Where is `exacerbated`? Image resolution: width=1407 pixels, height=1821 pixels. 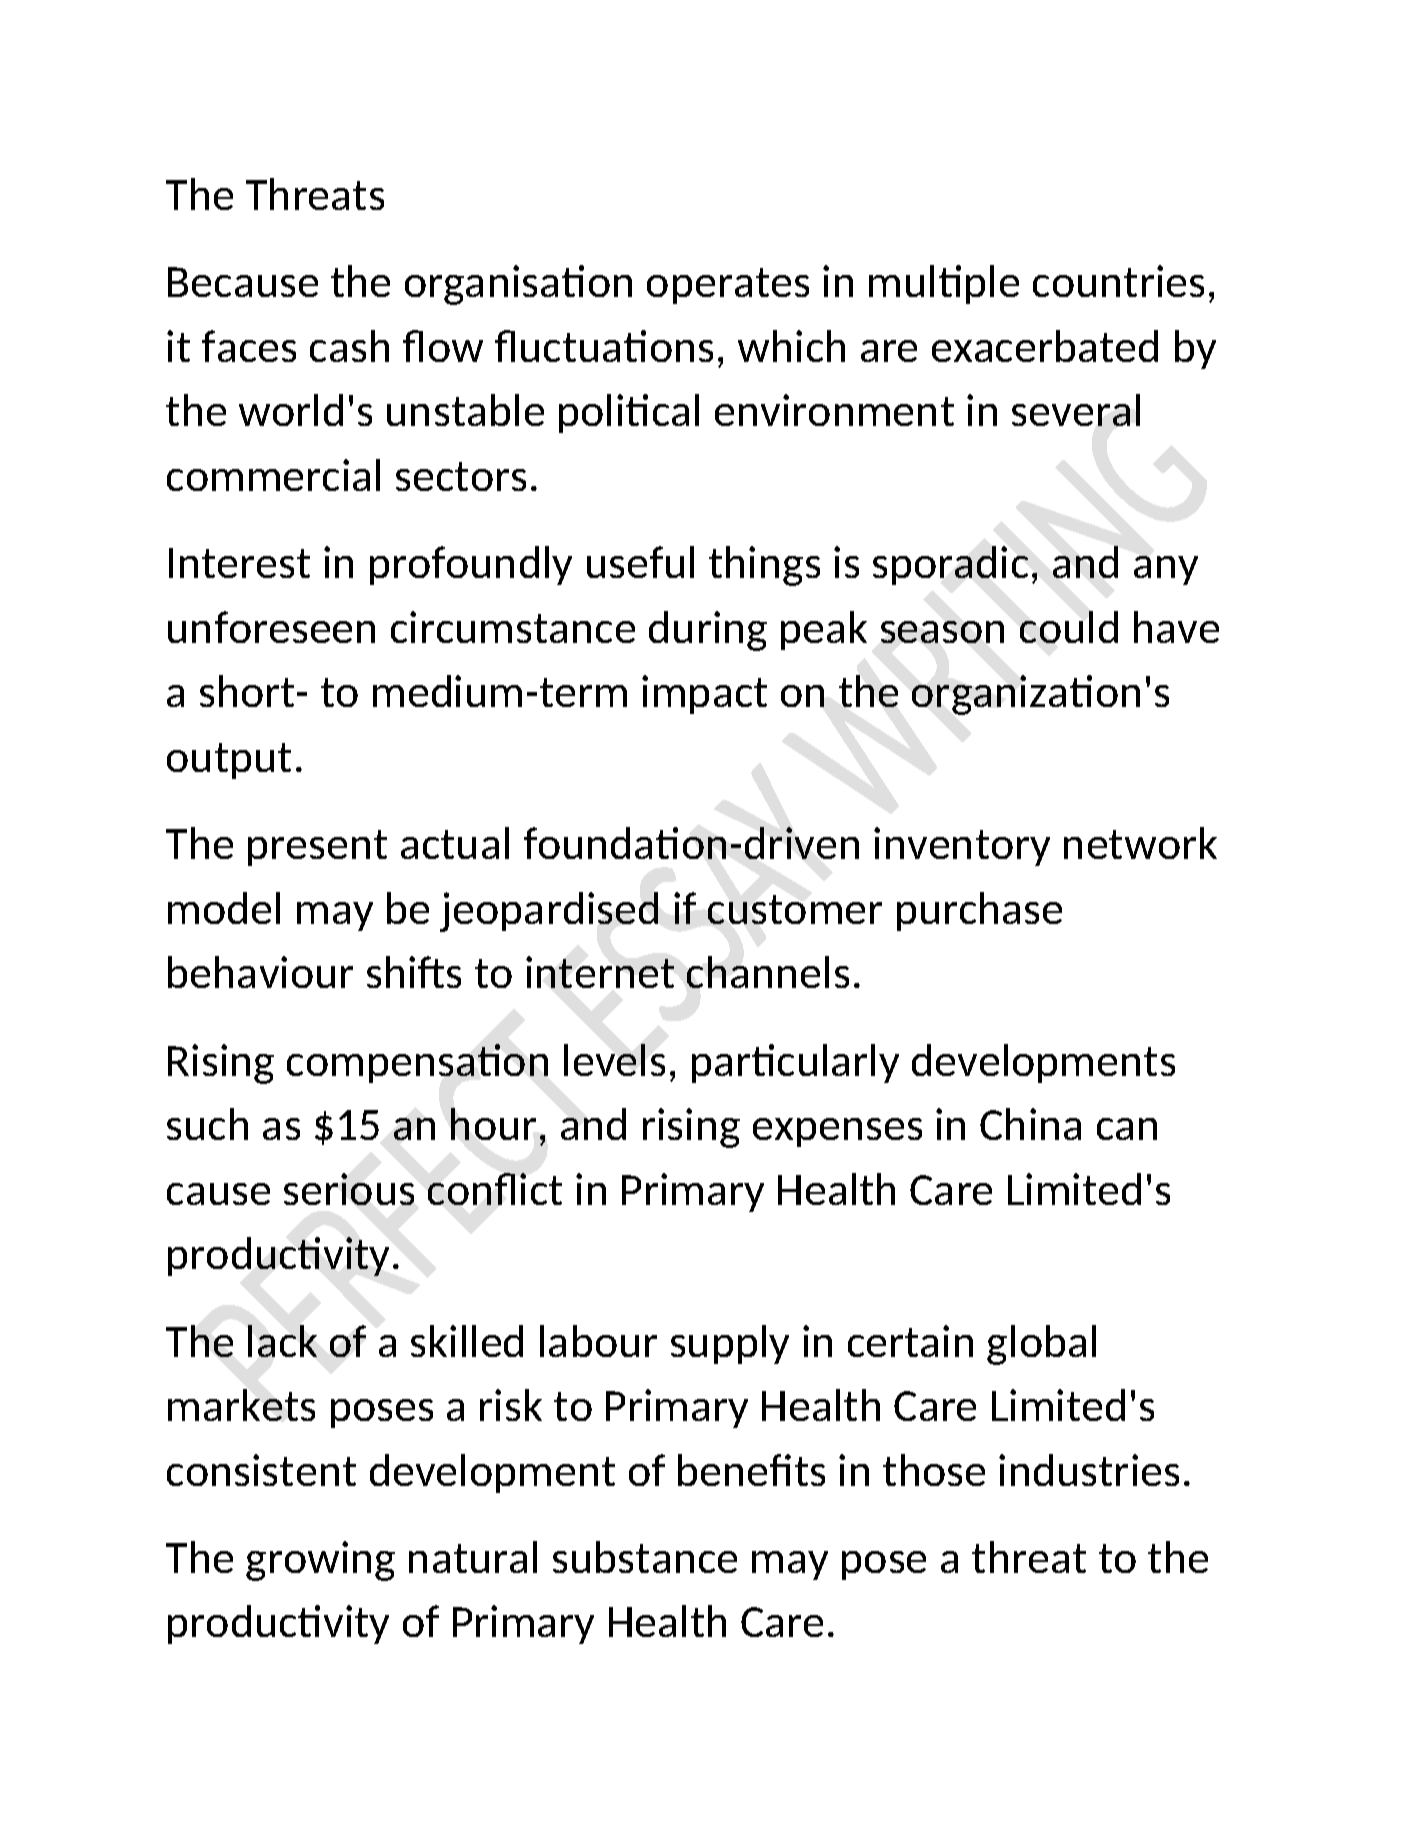 exacerbated is located at coordinates (1045, 346).
